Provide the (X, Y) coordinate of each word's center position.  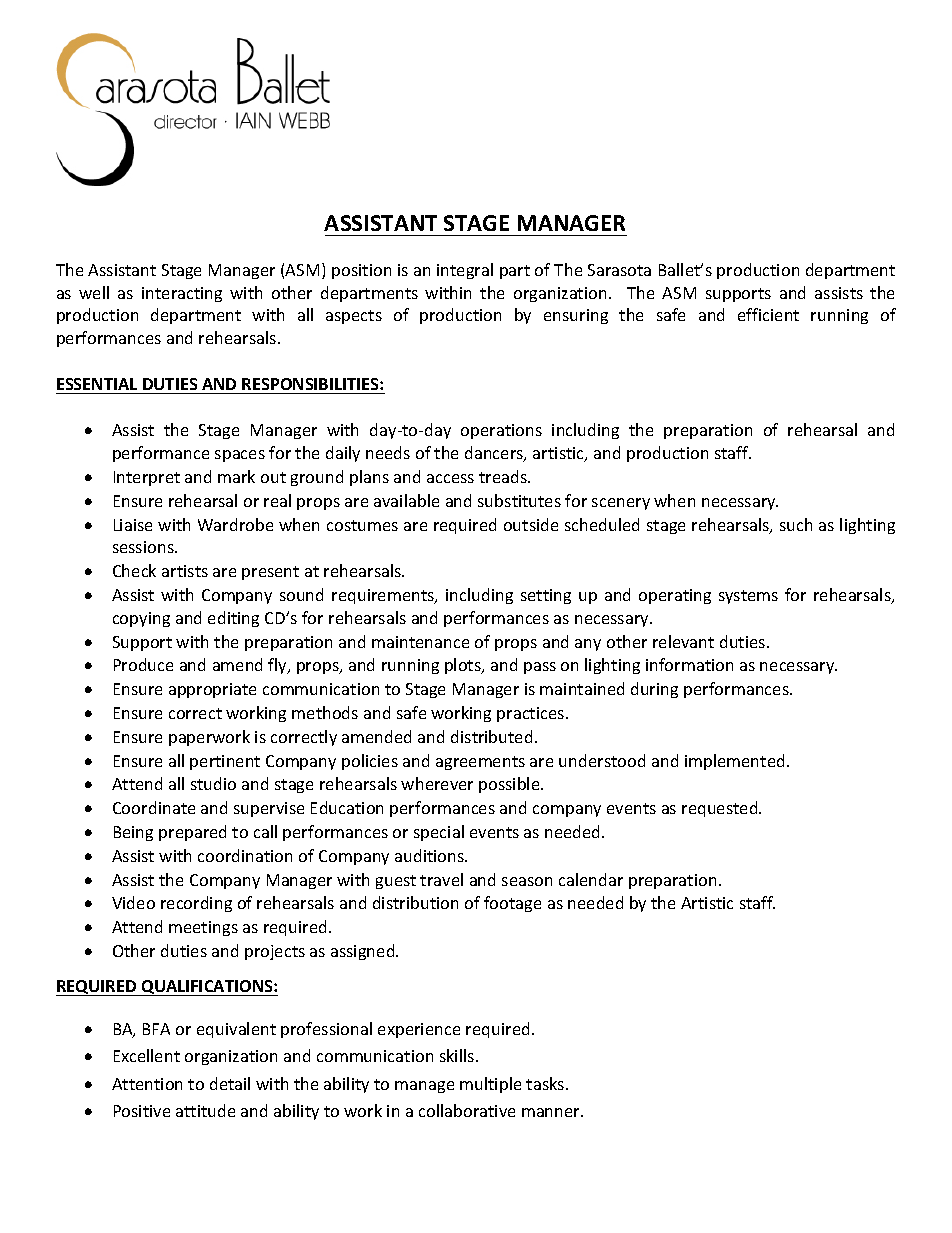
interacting (182, 294)
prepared (192, 833)
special (439, 833)
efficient (768, 314)
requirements (384, 596)
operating (675, 596)
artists (185, 571)
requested (721, 809)
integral (465, 271)
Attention (147, 1084)
